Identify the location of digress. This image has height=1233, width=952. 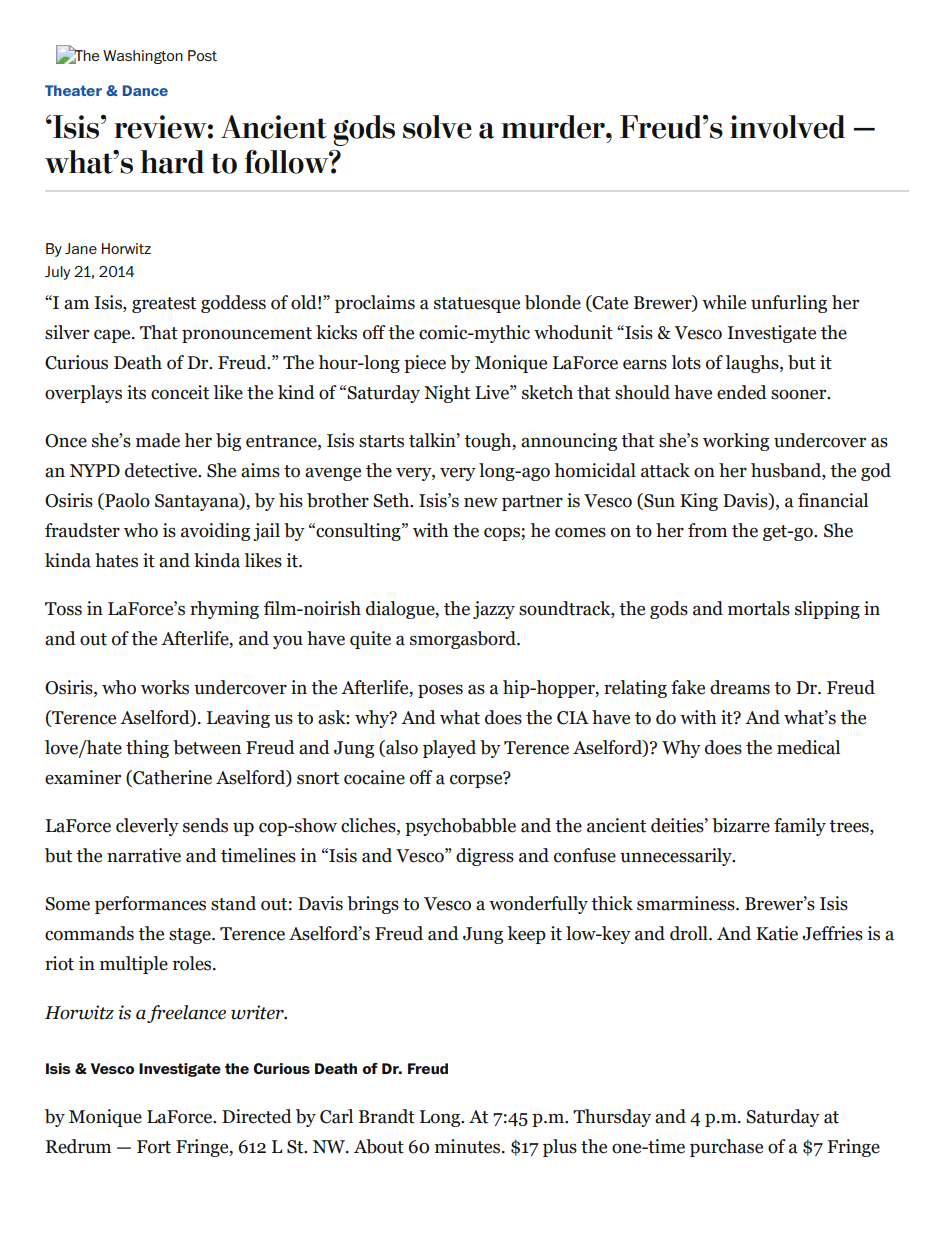
(485, 857).
